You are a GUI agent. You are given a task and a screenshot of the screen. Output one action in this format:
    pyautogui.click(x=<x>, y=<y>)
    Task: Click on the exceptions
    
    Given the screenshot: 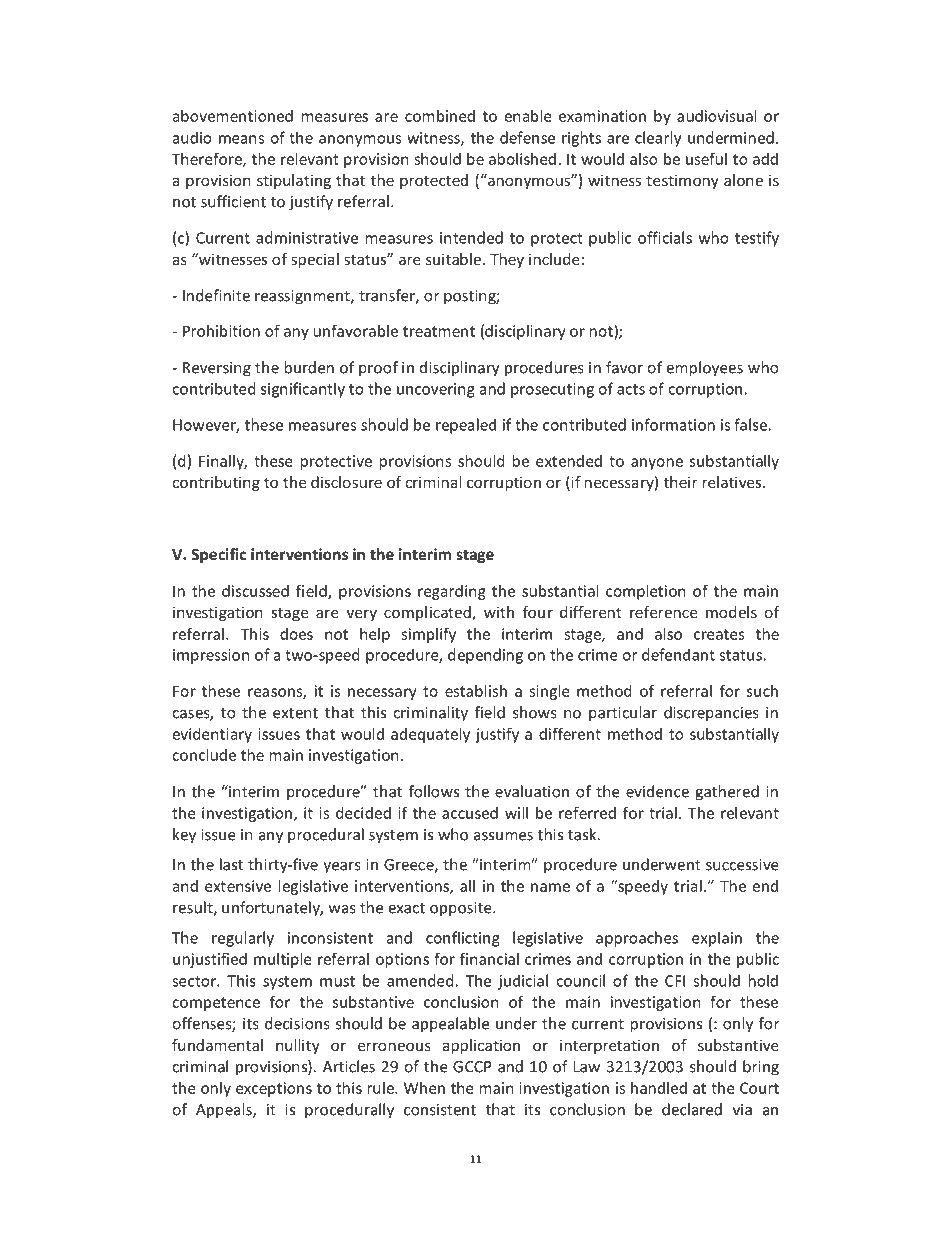 What is the action you would take?
    pyautogui.click(x=274, y=1089)
